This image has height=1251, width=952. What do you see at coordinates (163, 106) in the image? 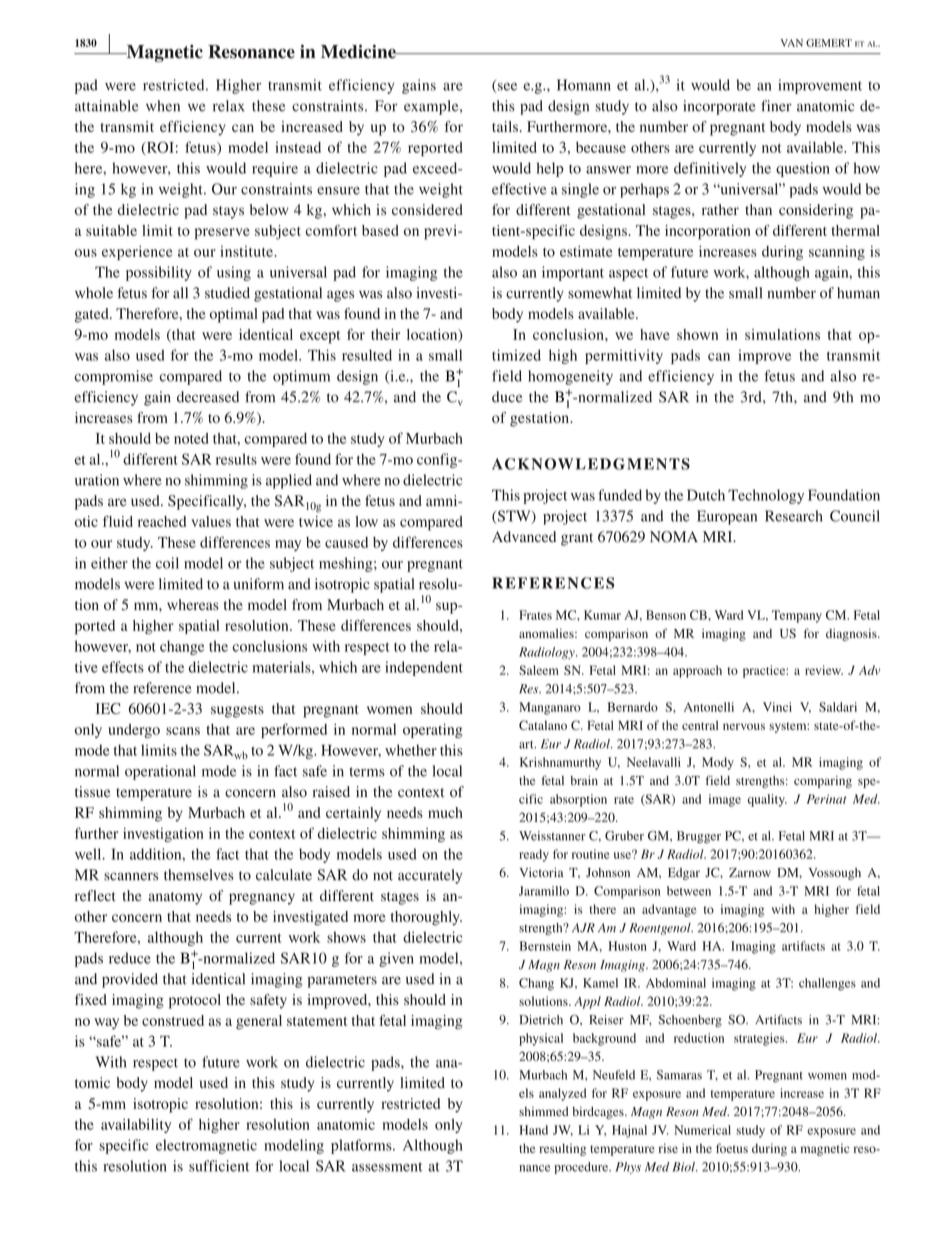
I see `when` at bounding box center [163, 106].
